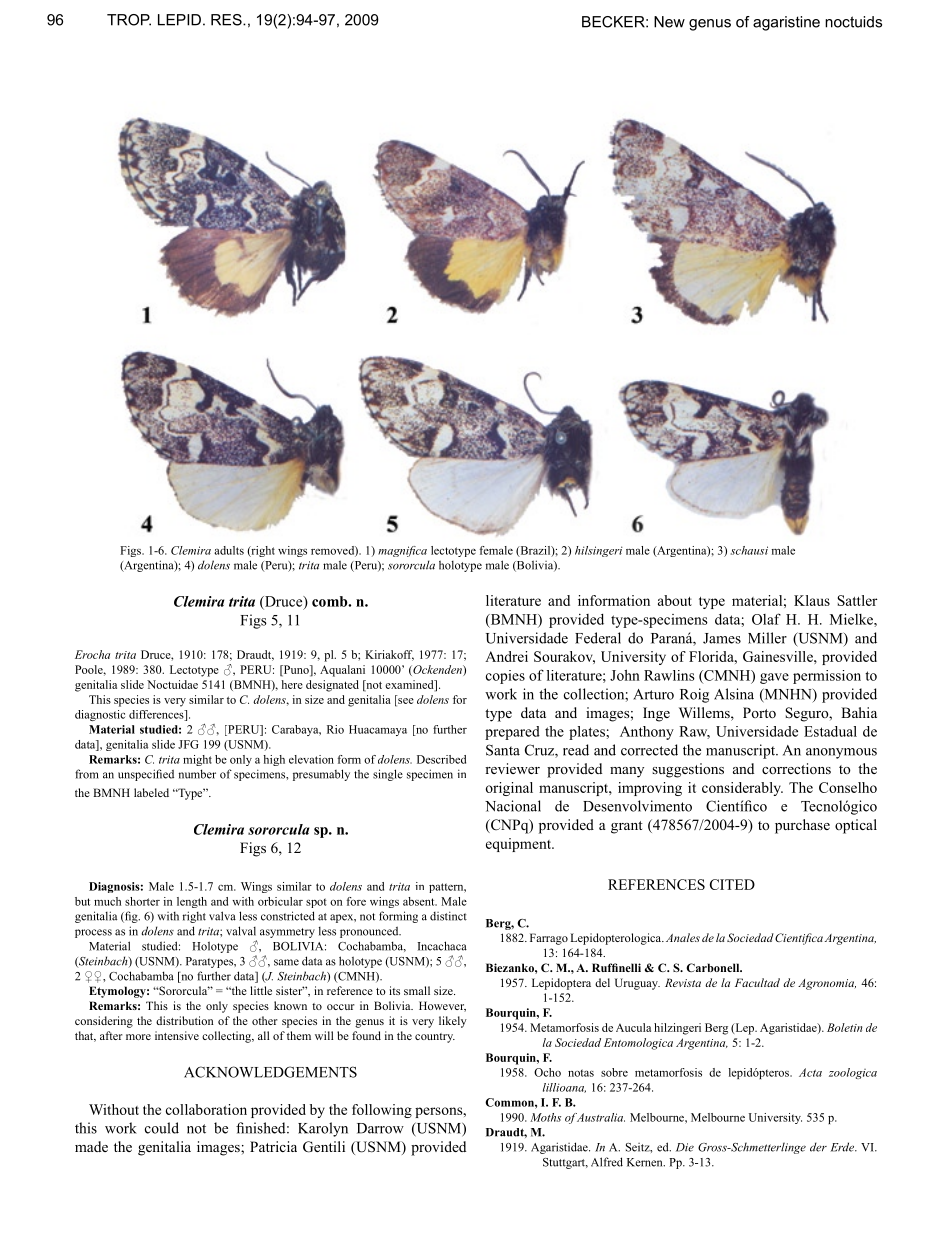 The width and height of the document is (952, 1233). What do you see at coordinates (162, 1128) in the document?
I see `could` at bounding box center [162, 1128].
